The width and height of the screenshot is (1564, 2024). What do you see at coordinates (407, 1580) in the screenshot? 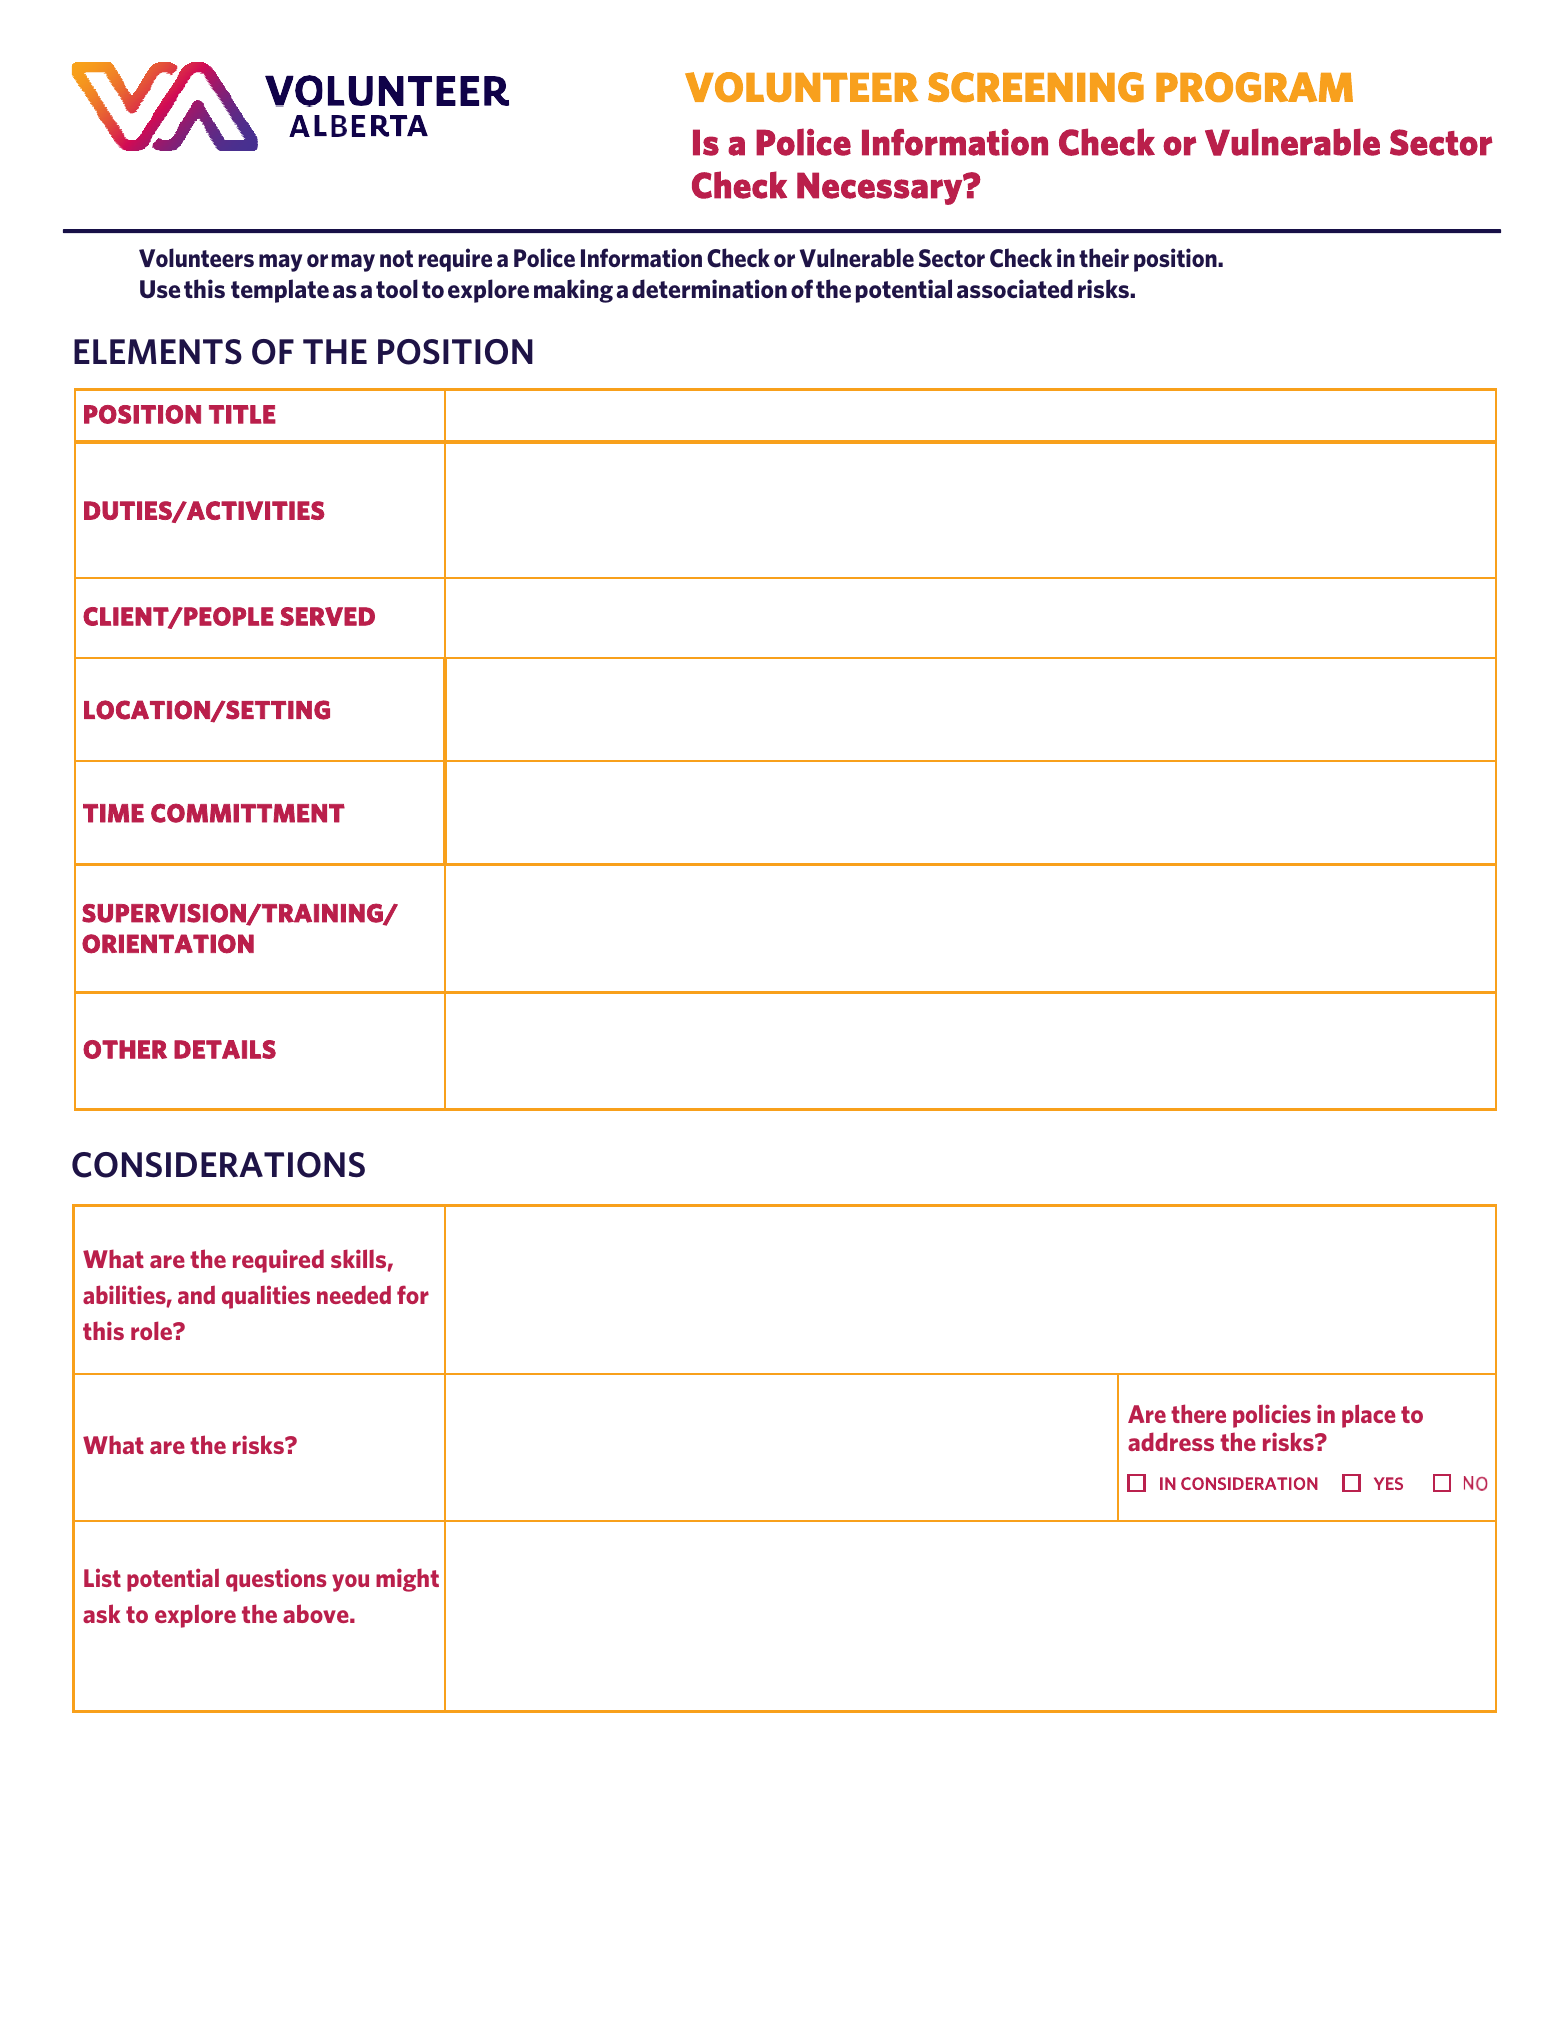
I see `might` at bounding box center [407, 1580].
